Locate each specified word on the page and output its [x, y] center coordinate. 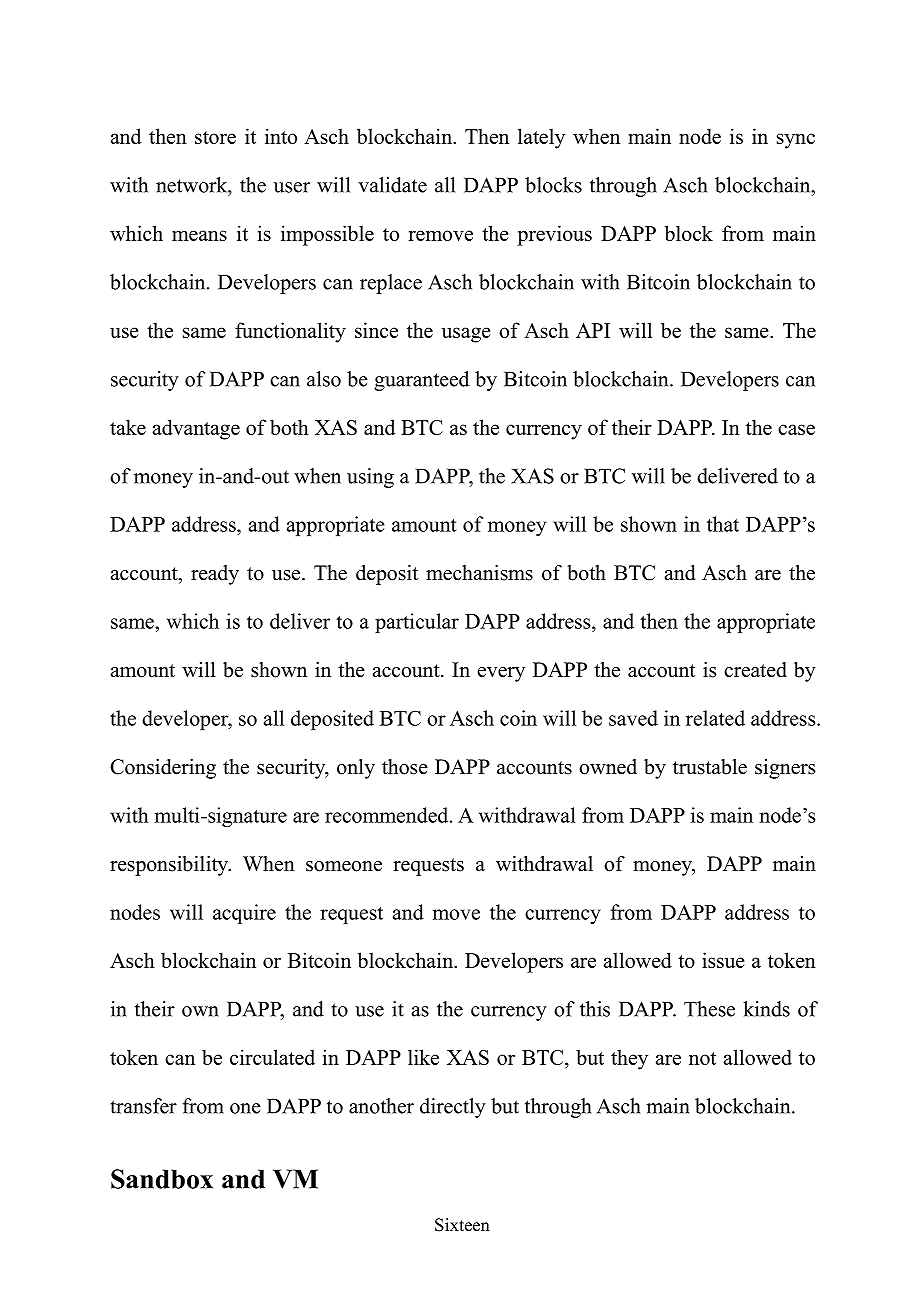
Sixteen [462, 1225]
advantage [196, 429]
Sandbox [162, 1179]
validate [392, 185]
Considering [163, 769]
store [215, 137]
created [755, 670]
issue [723, 960]
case [796, 429]
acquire [244, 914]
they [629, 1059]
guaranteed [421, 381]
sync [796, 141]
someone [344, 866]
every [501, 674]
